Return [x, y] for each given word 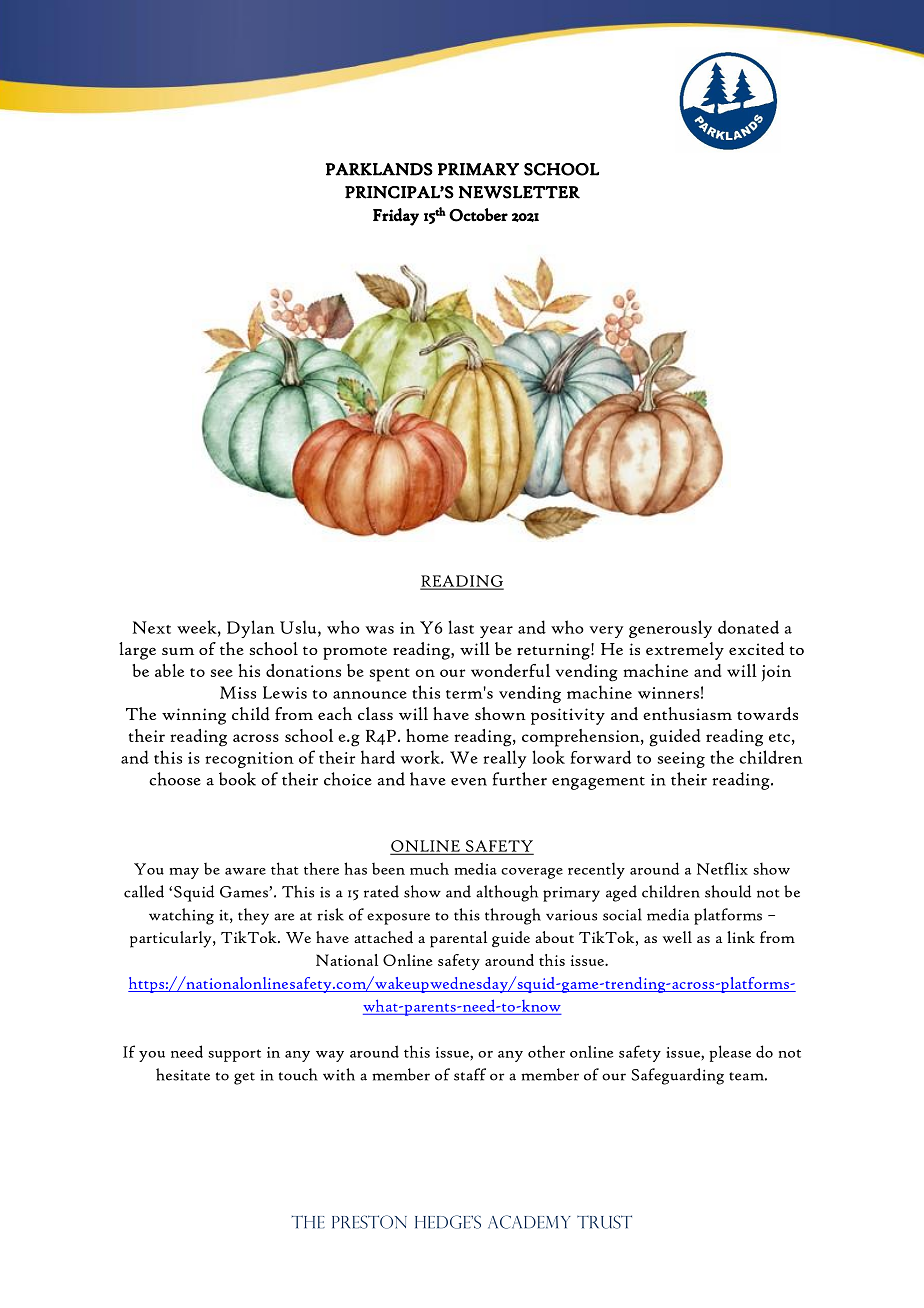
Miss [238, 692]
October [478, 215]
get [244, 1078]
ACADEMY [529, 1222]
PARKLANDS [379, 169]
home [427, 735]
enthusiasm [687, 713]
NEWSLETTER [519, 192]
